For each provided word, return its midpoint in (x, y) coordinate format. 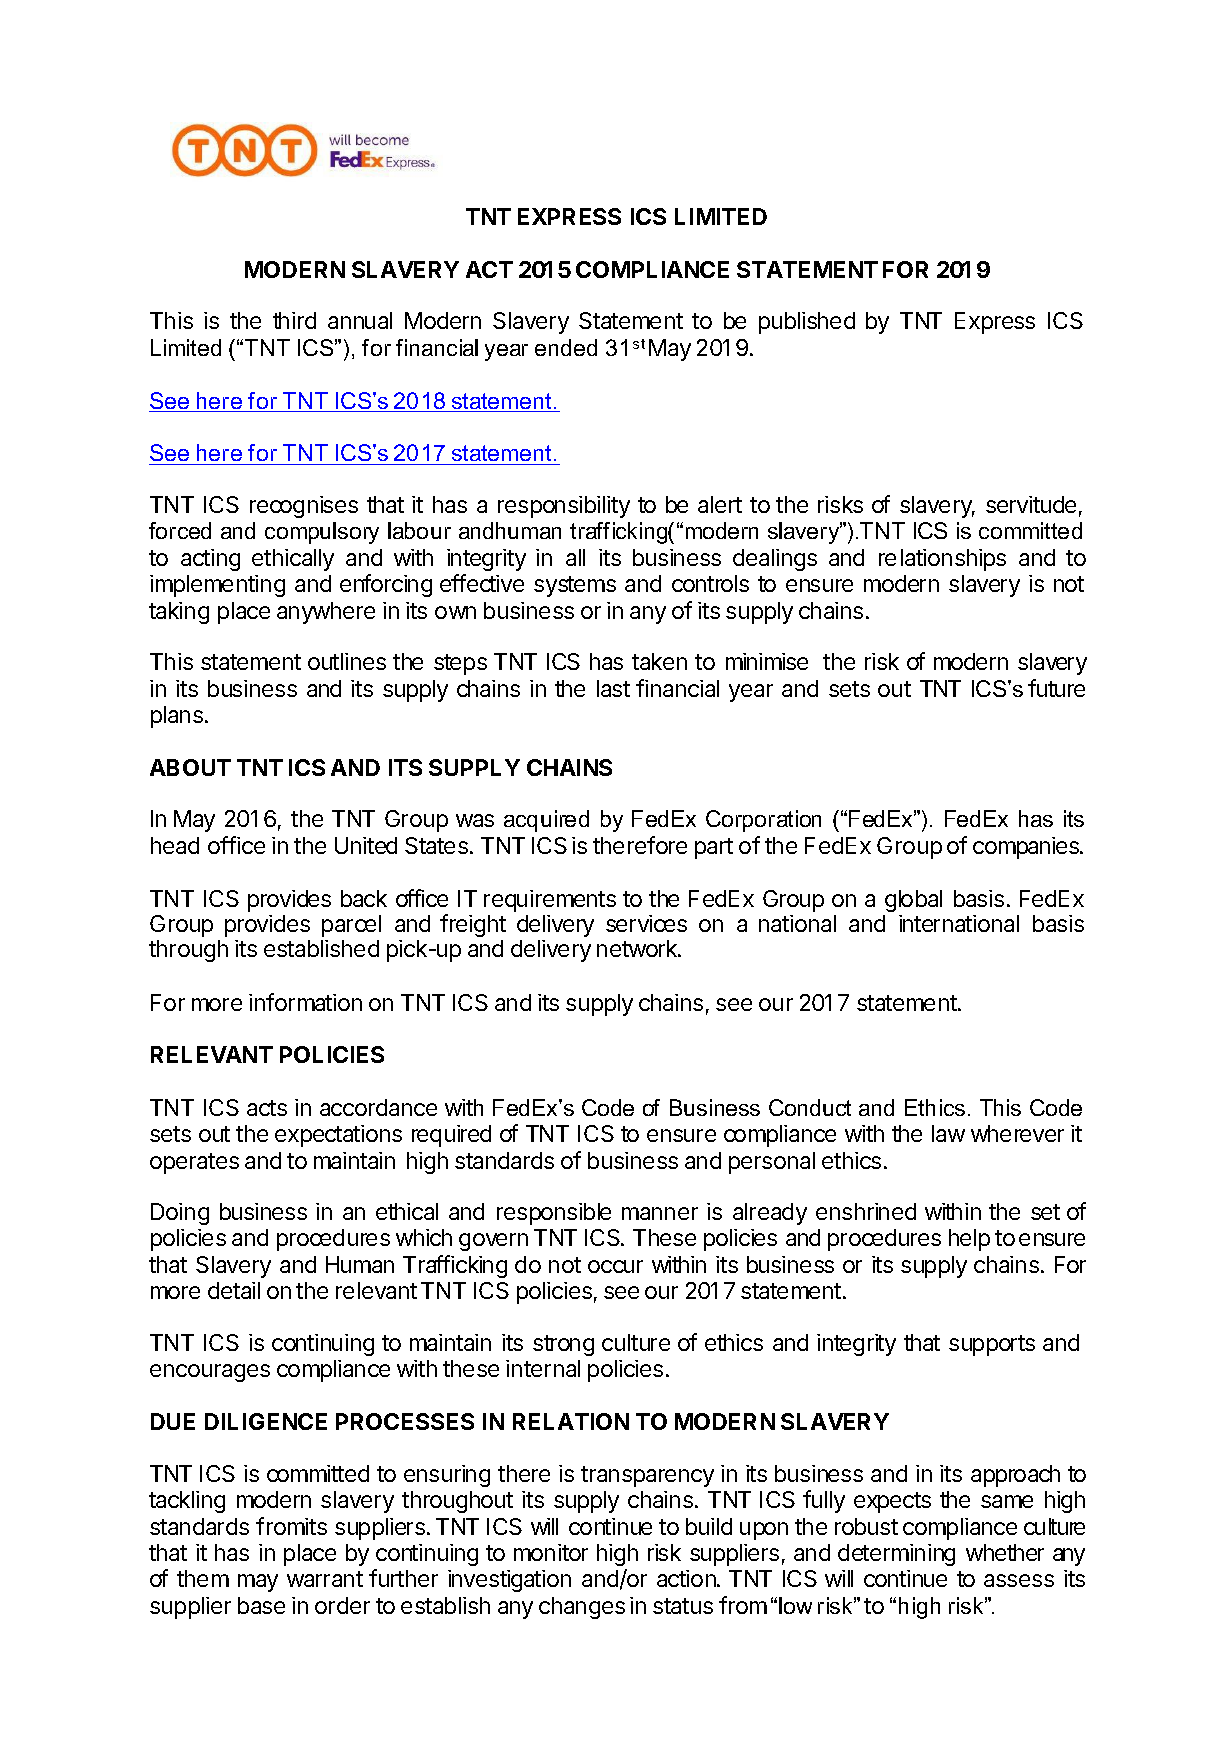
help (969, 1240)
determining (896, 1555)
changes (582, 1608)
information (305, 1002)
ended (566, 347)
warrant (325, 1579)
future (1056, 688)
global (913, 901)
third (294, 320)
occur (615, 1266)
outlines (347, 661)
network (638, 948)
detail (234, 1290)
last (613, 688)
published (807, 323)
